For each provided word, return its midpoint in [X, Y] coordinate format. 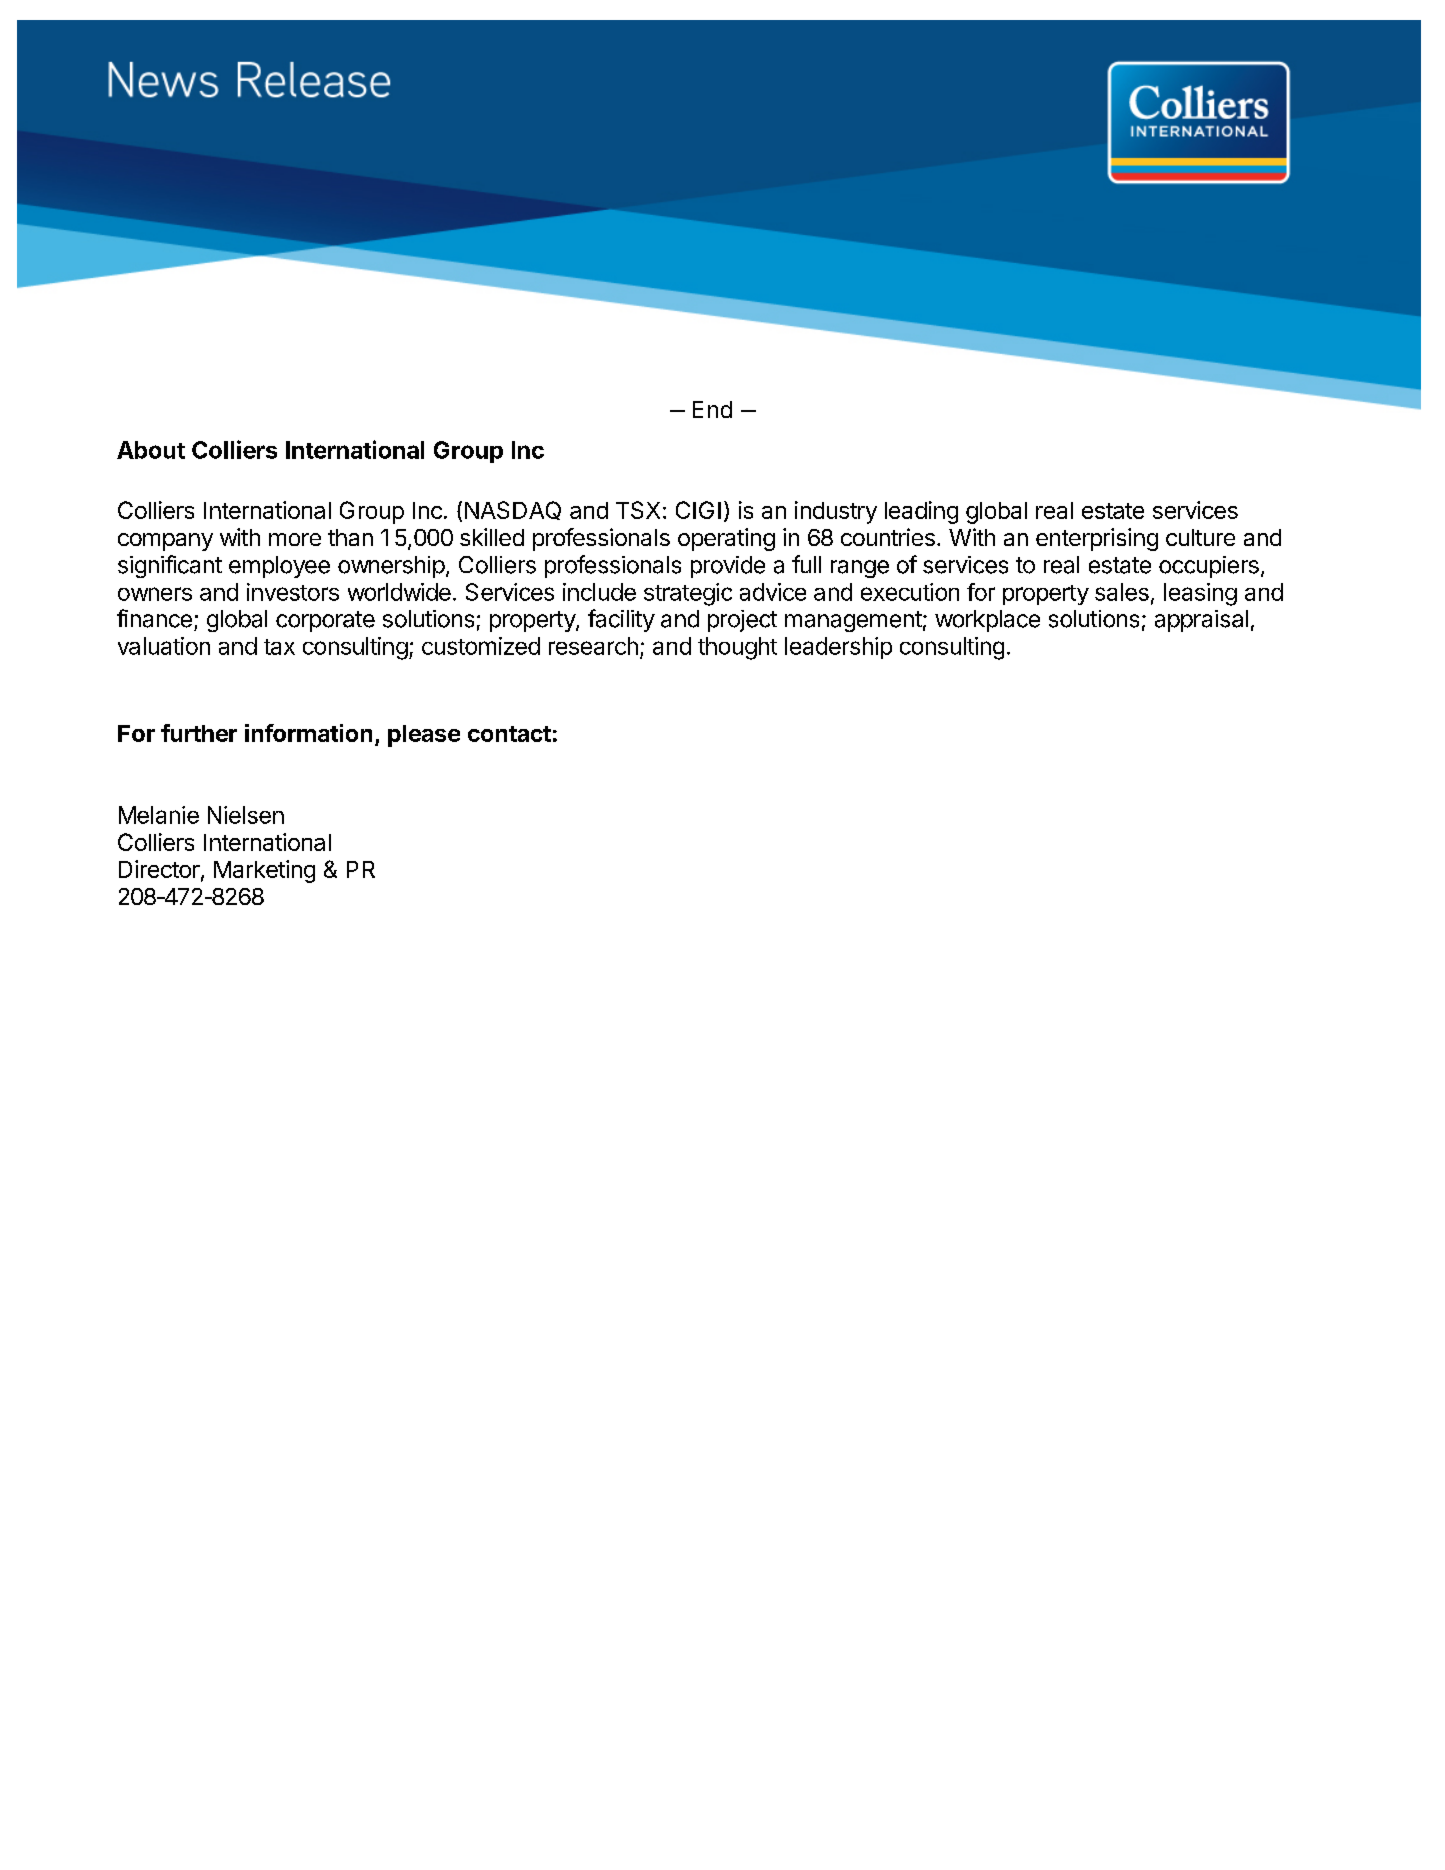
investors [293, 592]
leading [921, 512]
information [308, 733]
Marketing [264, 871]
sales [1122, 592]
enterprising [1097, 539]
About [151, 450]
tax [279, 647]
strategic [688, 594]
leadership [838, 648]
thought [737, 648]
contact [509, 734]
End [712, 409]
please [424, 736]
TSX [638, 510]
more [295, 539]
